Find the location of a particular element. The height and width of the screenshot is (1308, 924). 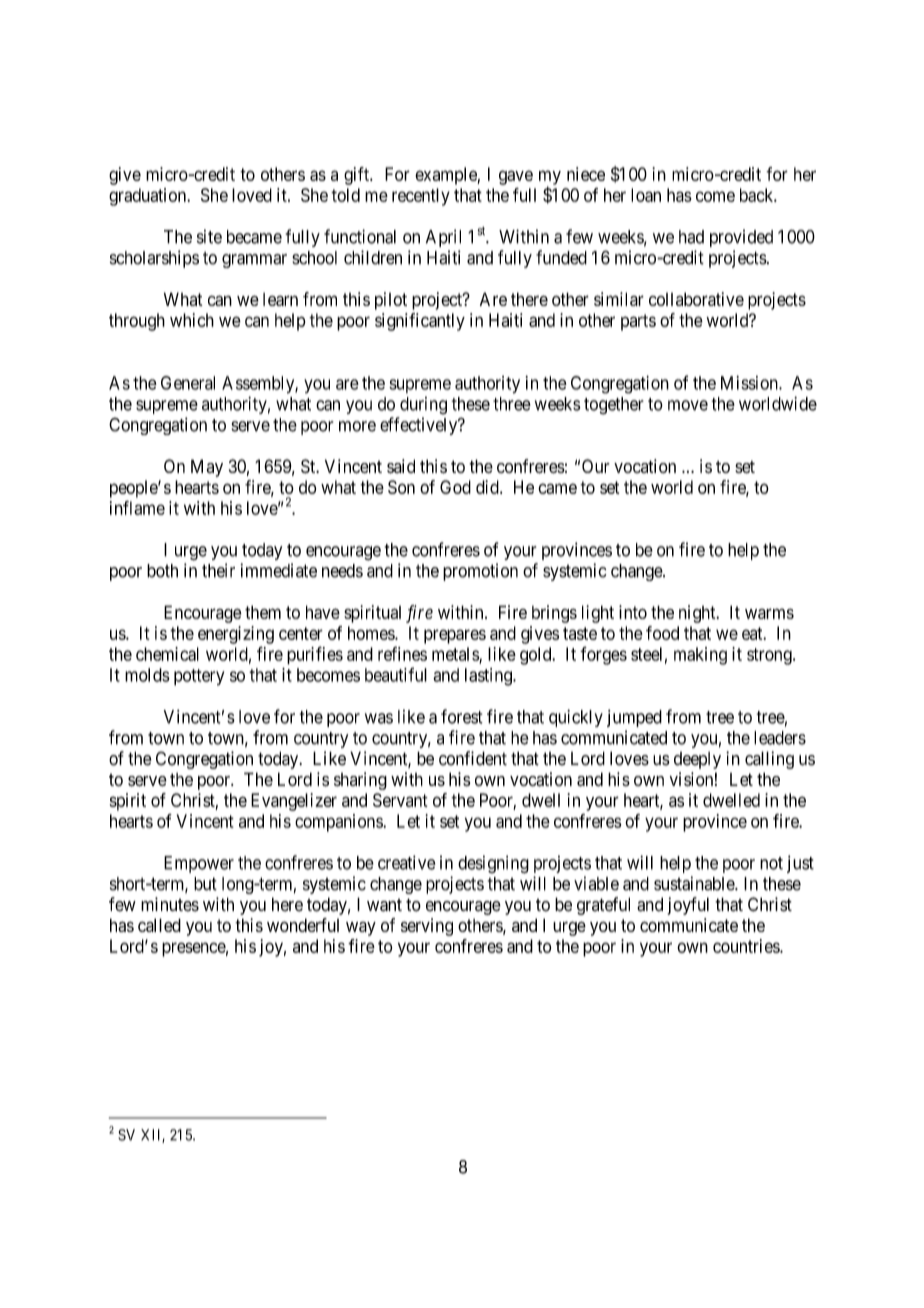

confident is located at coordinates (473, 758).
